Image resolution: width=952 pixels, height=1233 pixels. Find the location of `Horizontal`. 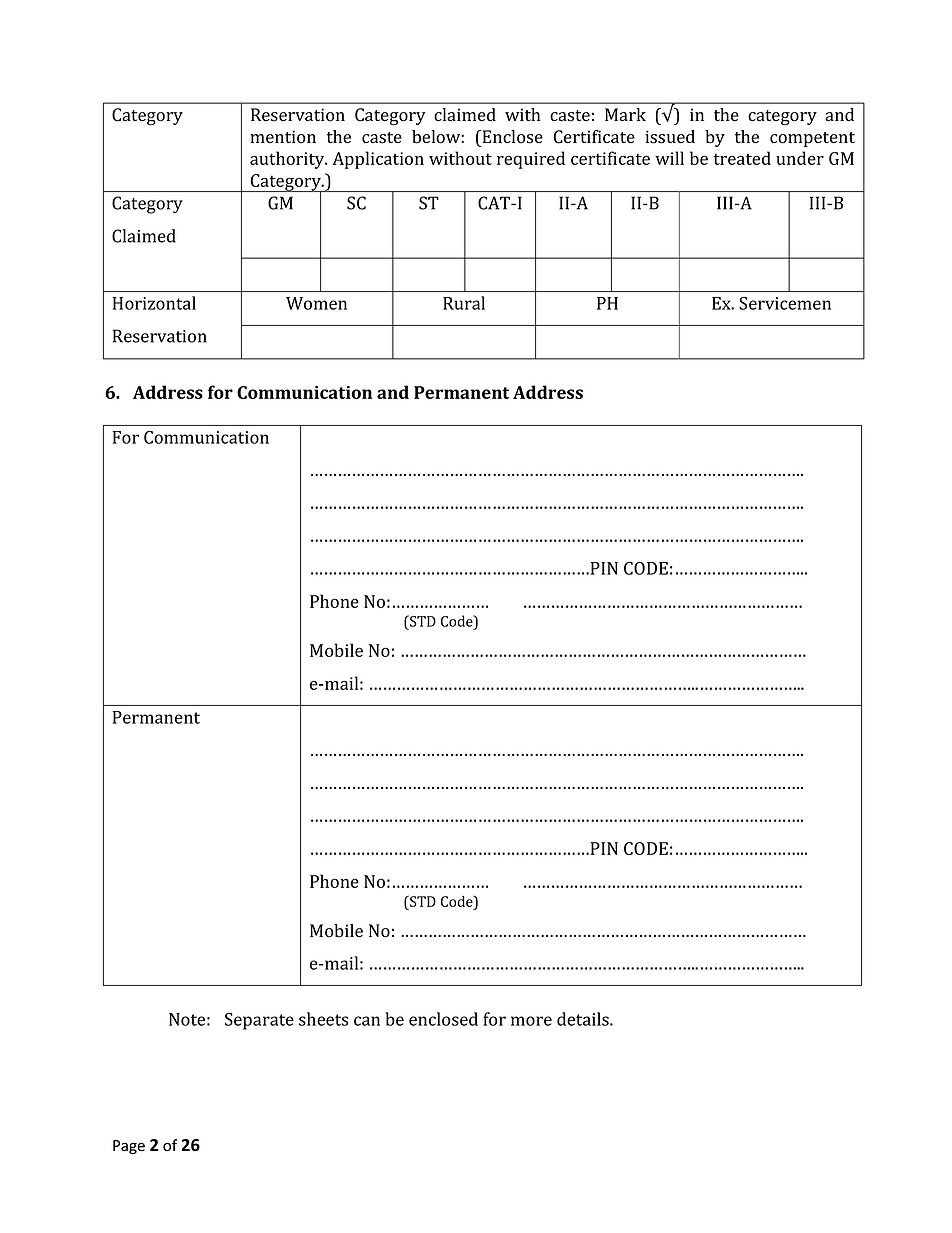

Horizontal is located at coordinates (154, 303).
